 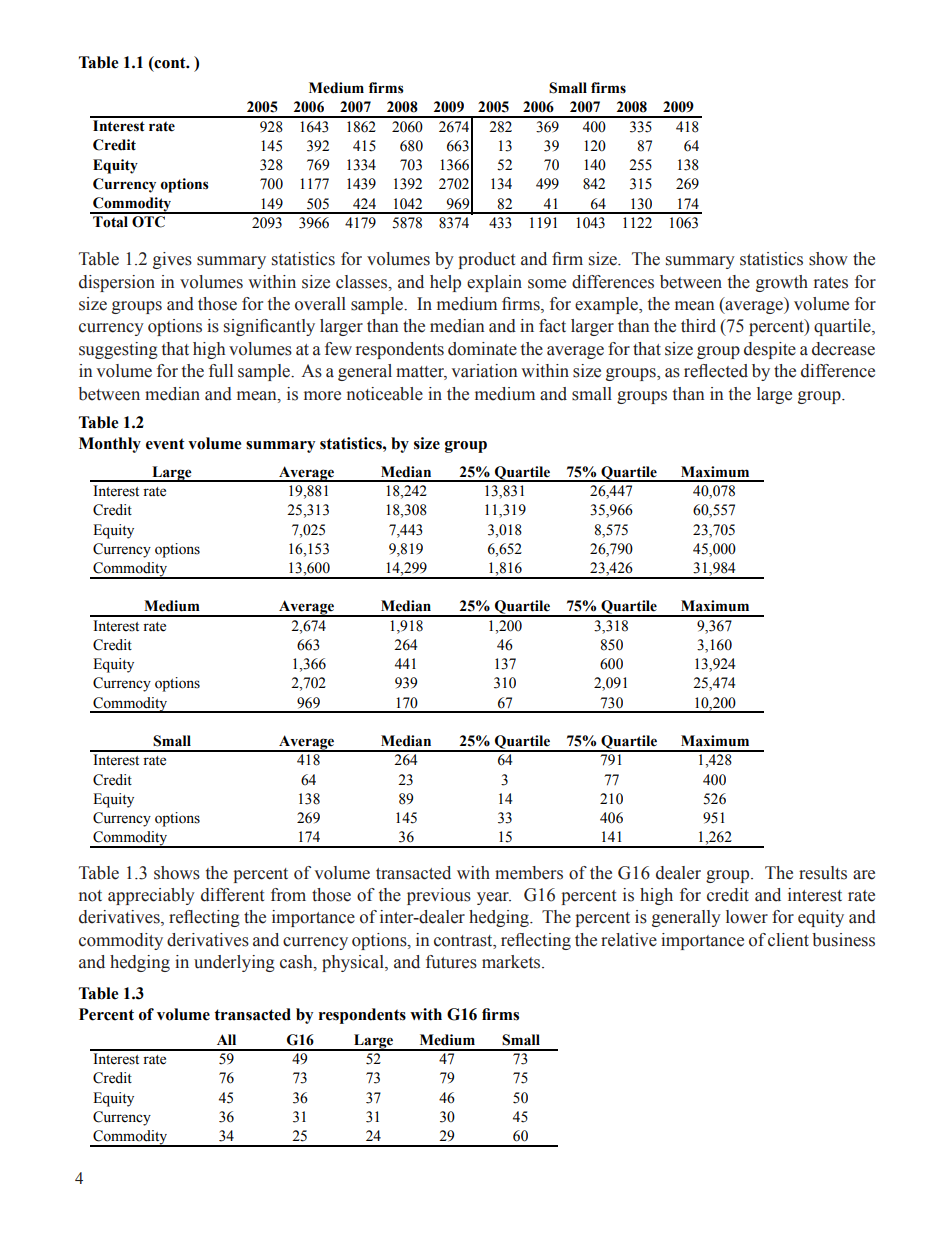 I want to click on gives, so click(x=172, y=260).
